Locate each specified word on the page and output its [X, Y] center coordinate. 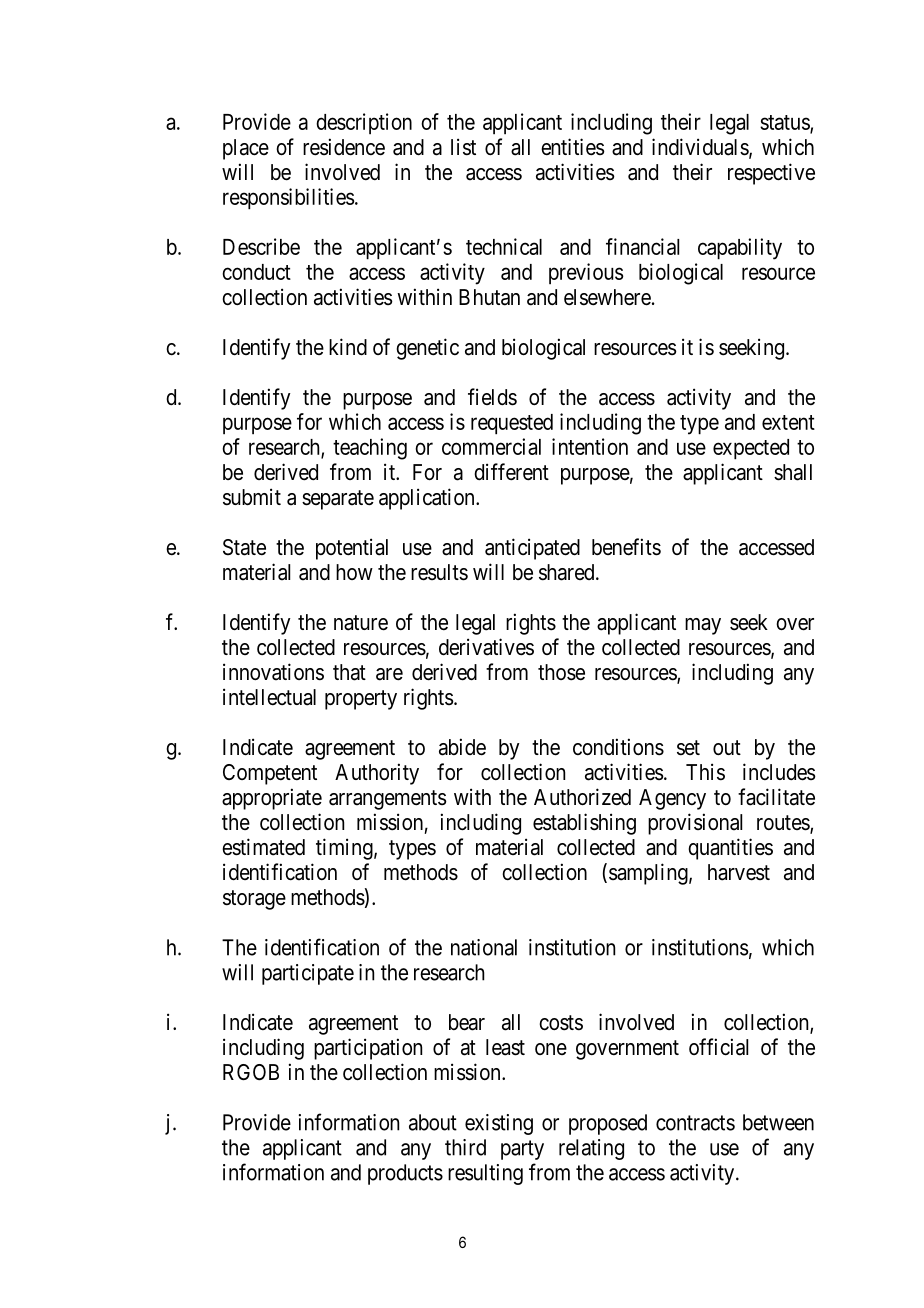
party [522, 1150]
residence [344, 147]
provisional [695, 824]
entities [573, 147]
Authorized [582, 797]
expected [751, 449]
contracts [695, 1123]
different [511, 472]
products [405, 1174]
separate [338, 500]
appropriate [272, 799]
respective [771, 174]
